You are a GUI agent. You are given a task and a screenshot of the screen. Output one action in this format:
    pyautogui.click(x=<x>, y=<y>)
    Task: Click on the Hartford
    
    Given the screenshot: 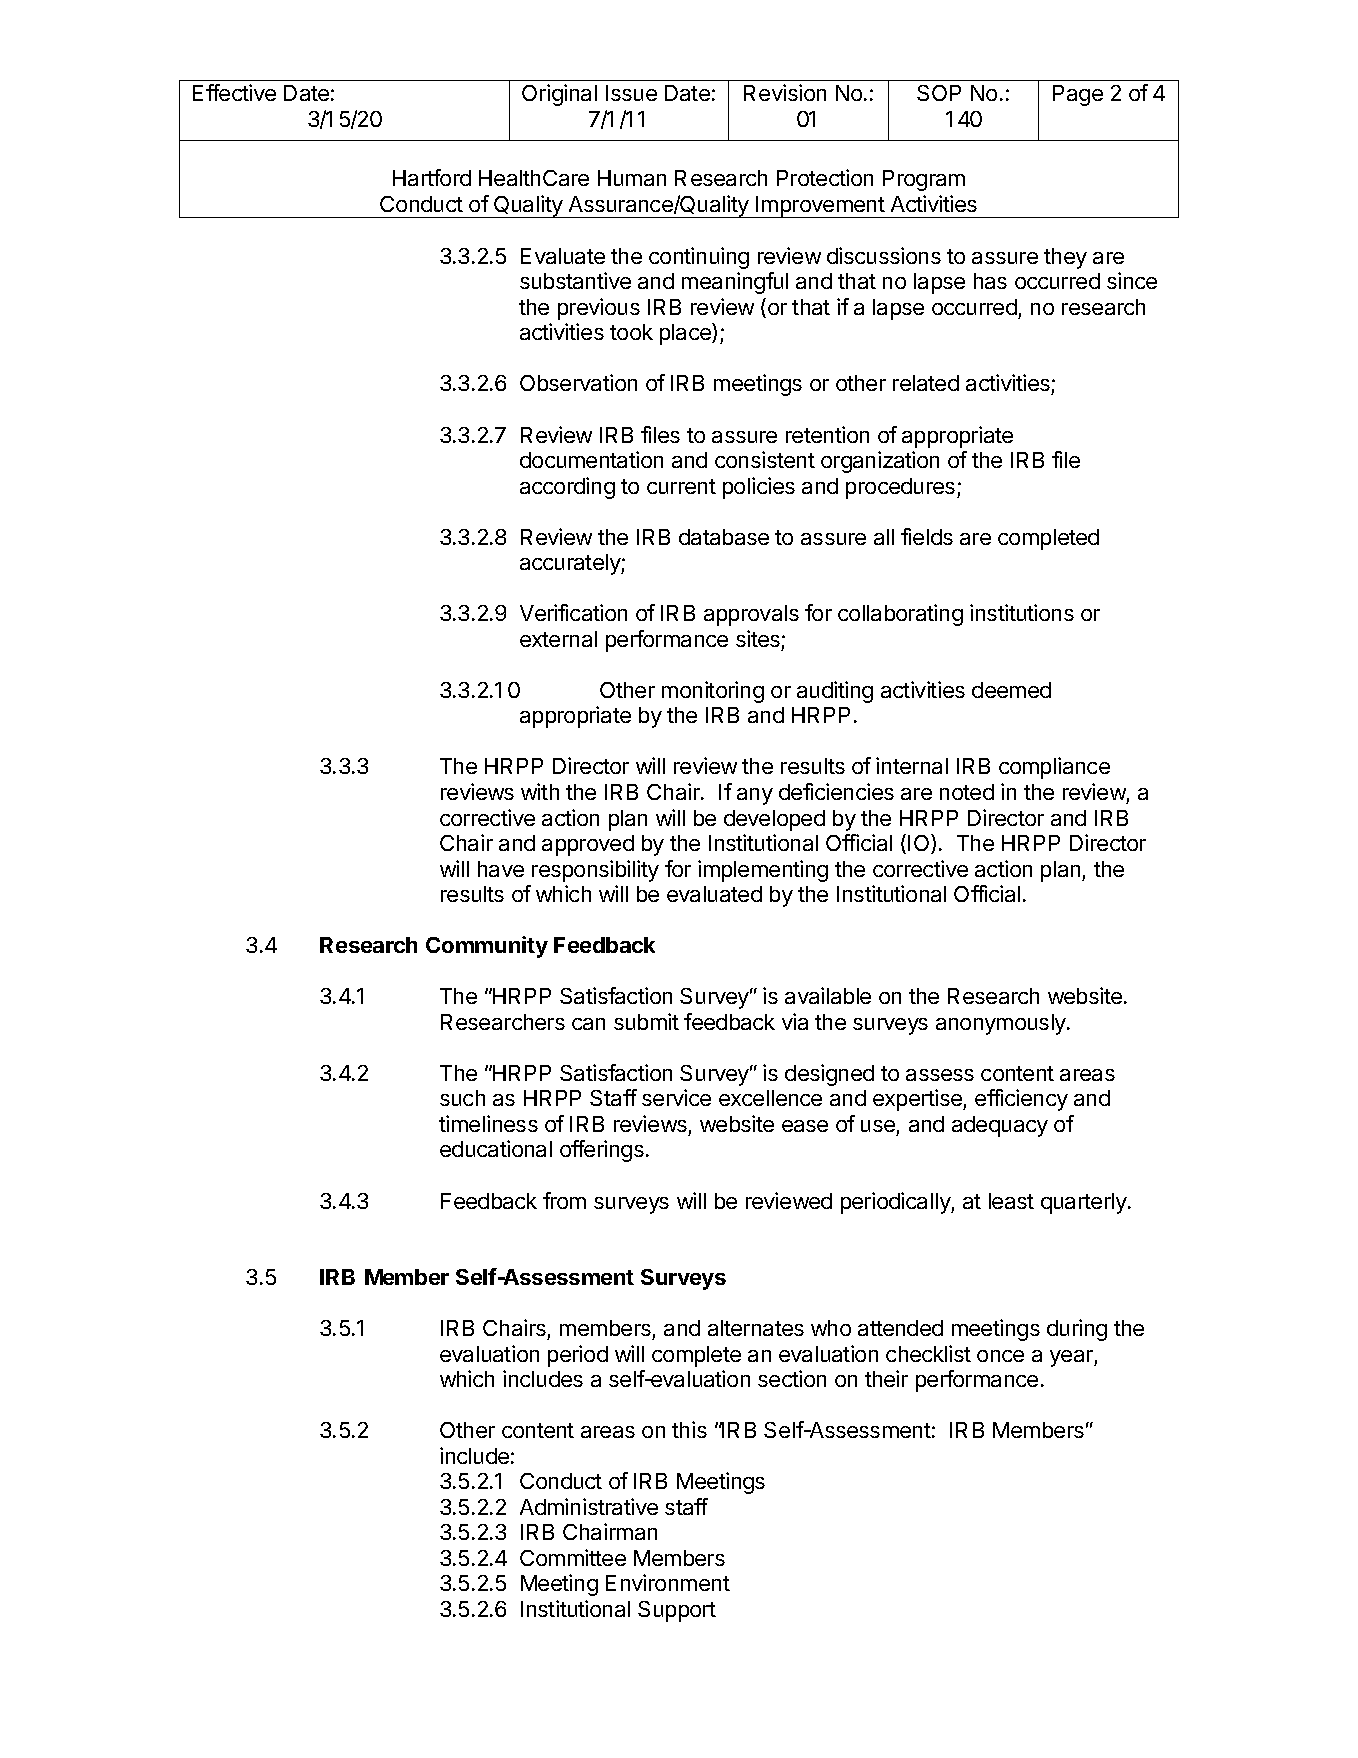 What is the action you would take?
    pyautogui.click(x=432, y=177)
